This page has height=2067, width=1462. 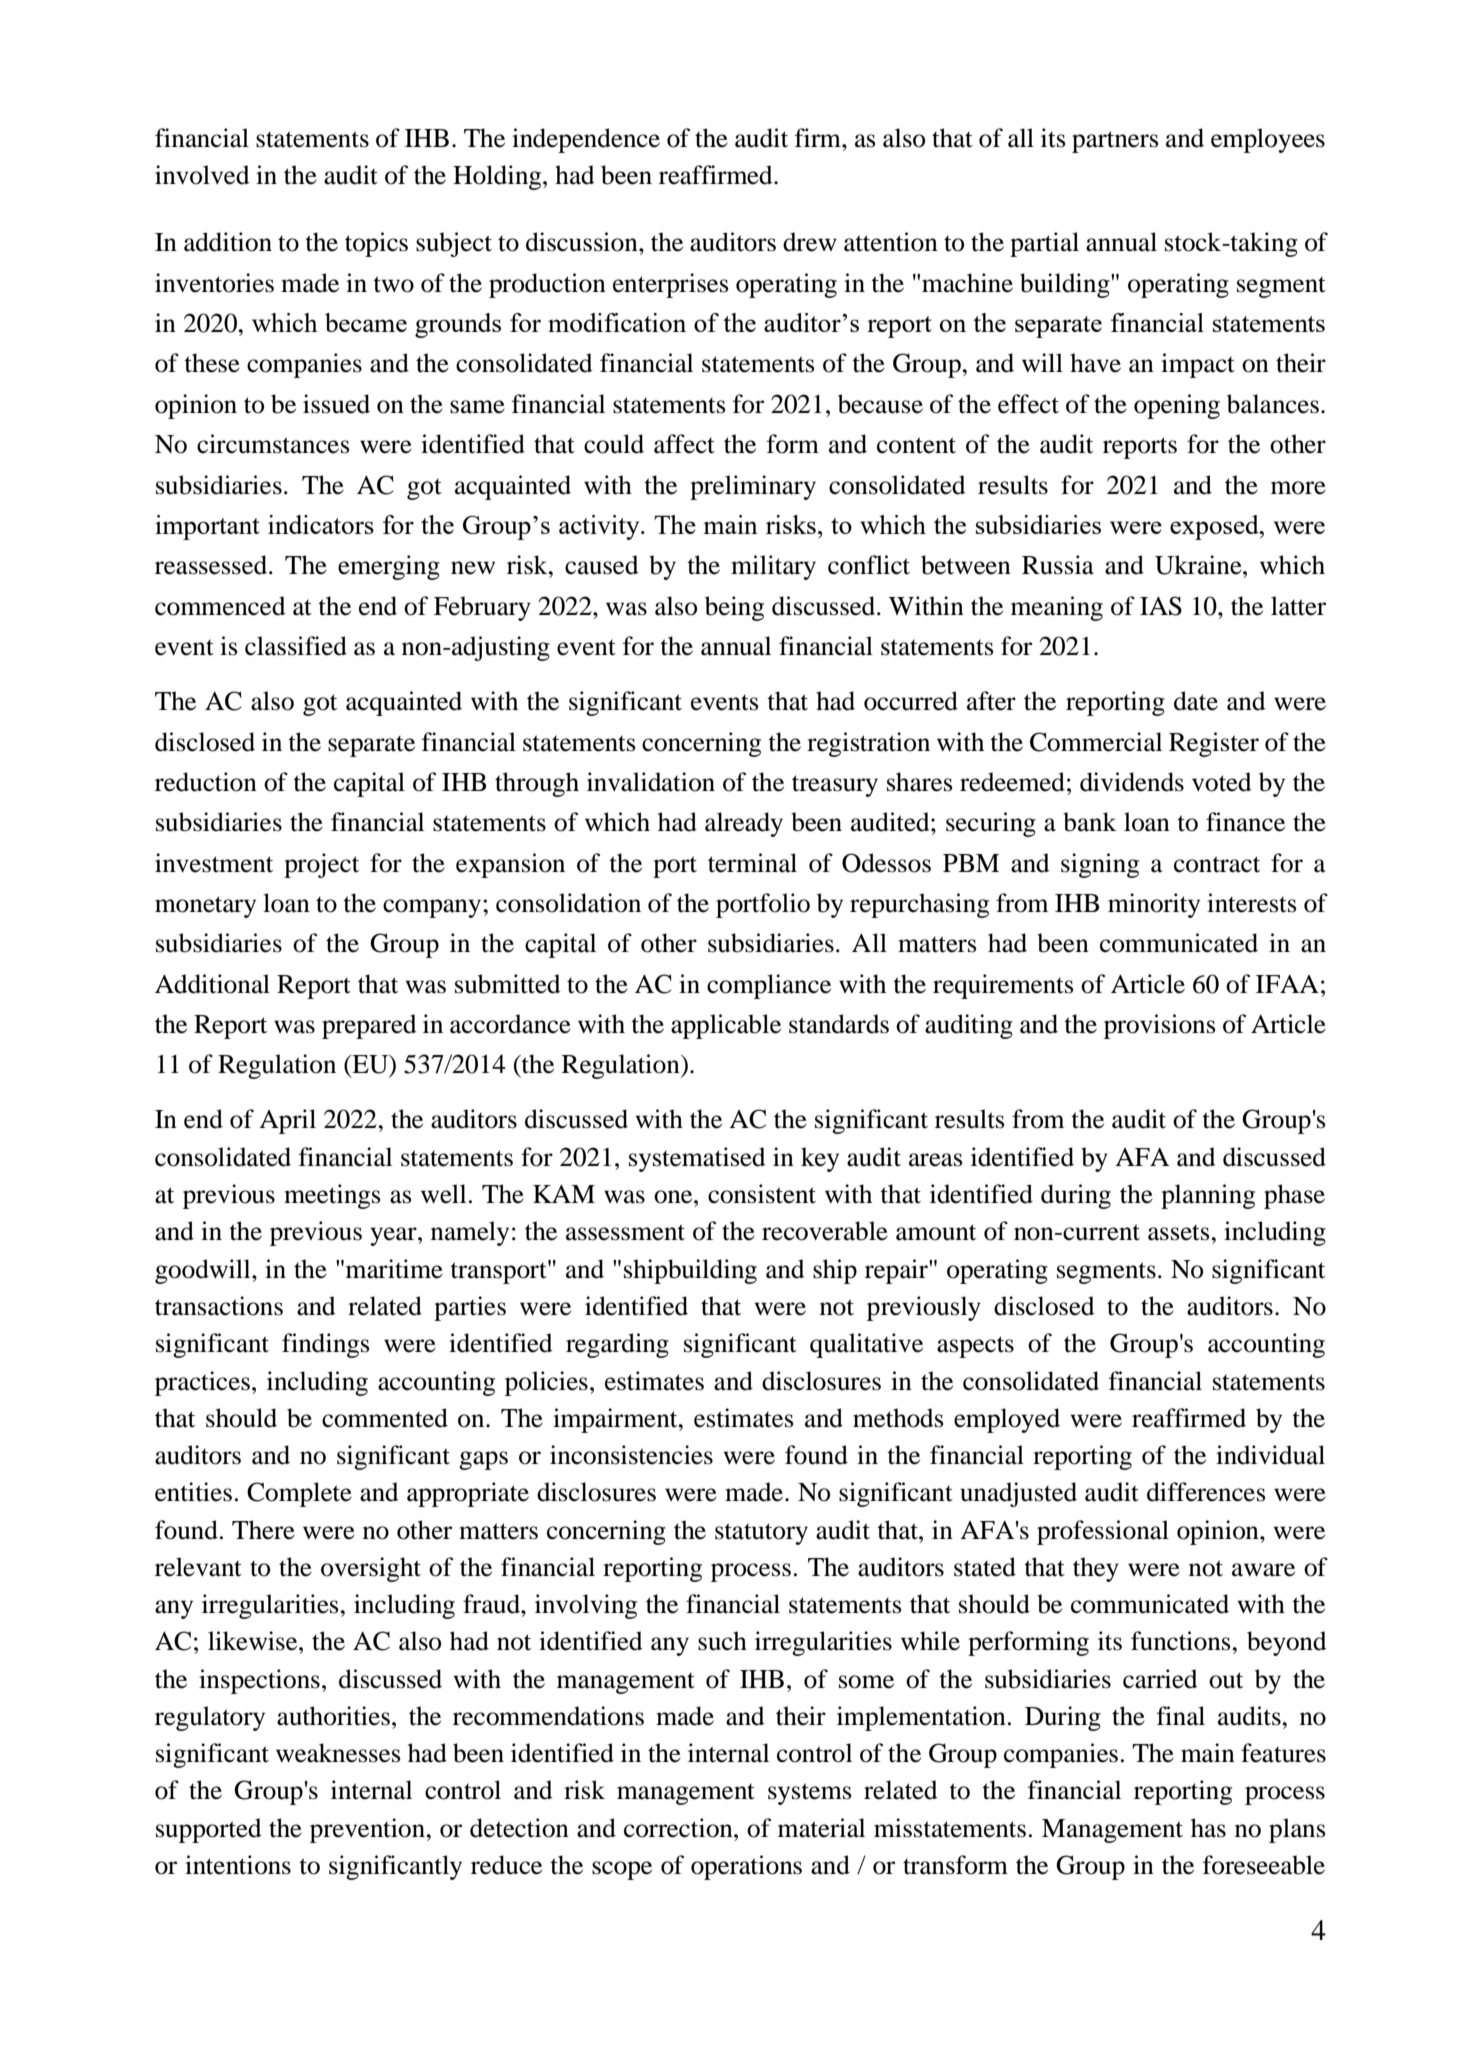 What do you see at coordinates (835, 786) in the page?
I see `treasury` at bounding box center [835, 786].
